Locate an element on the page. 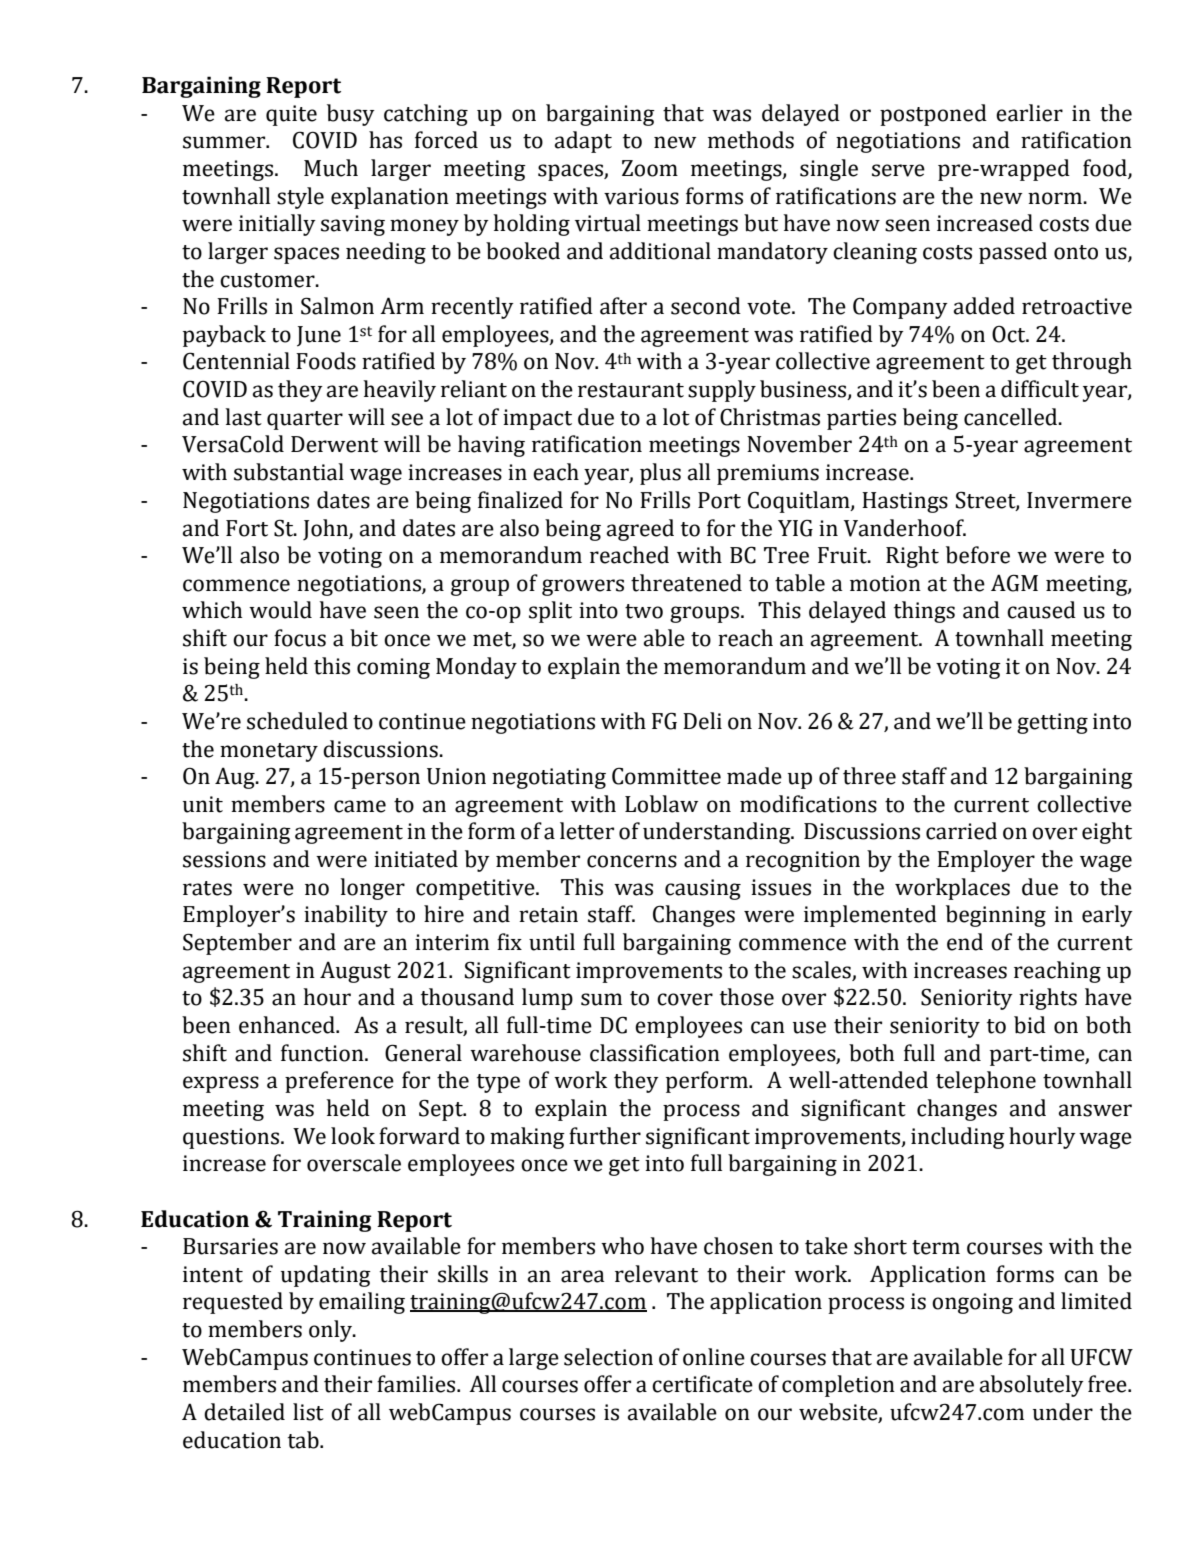 The image size is (1203, 1556). Committee is located at coordinates (666, 776).
